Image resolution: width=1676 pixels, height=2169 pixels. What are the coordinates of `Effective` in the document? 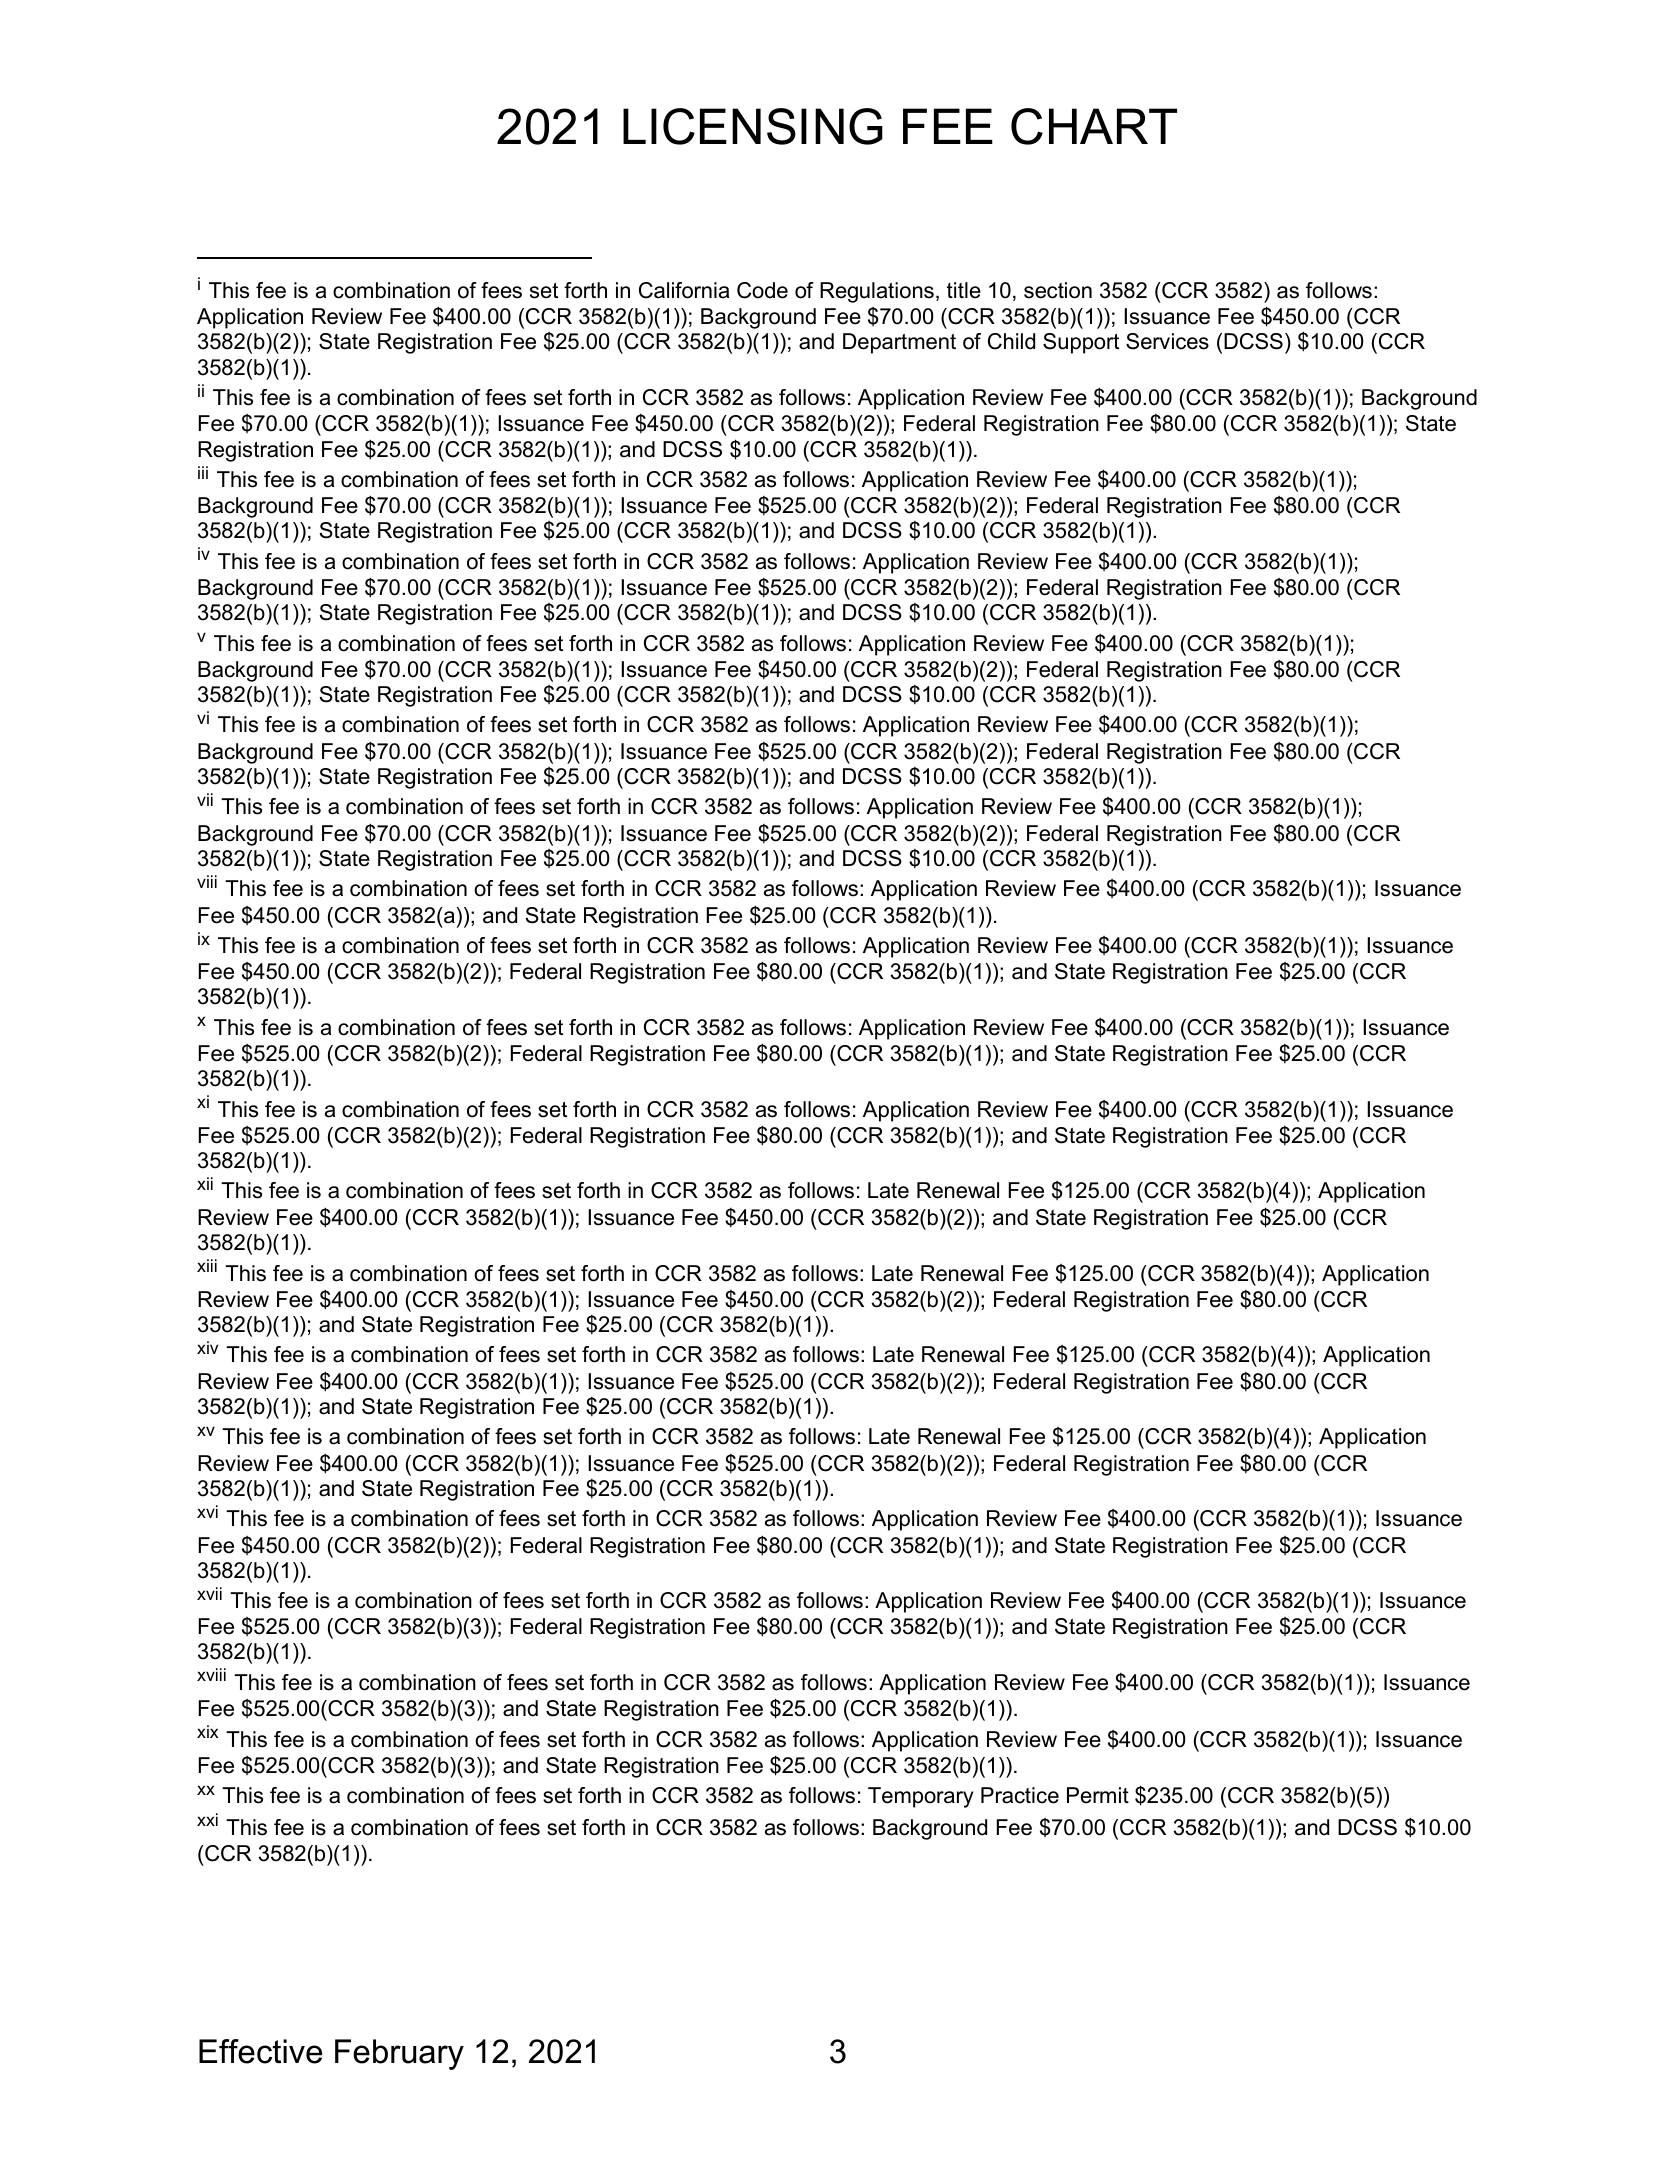 It's located at (260, 2051).
